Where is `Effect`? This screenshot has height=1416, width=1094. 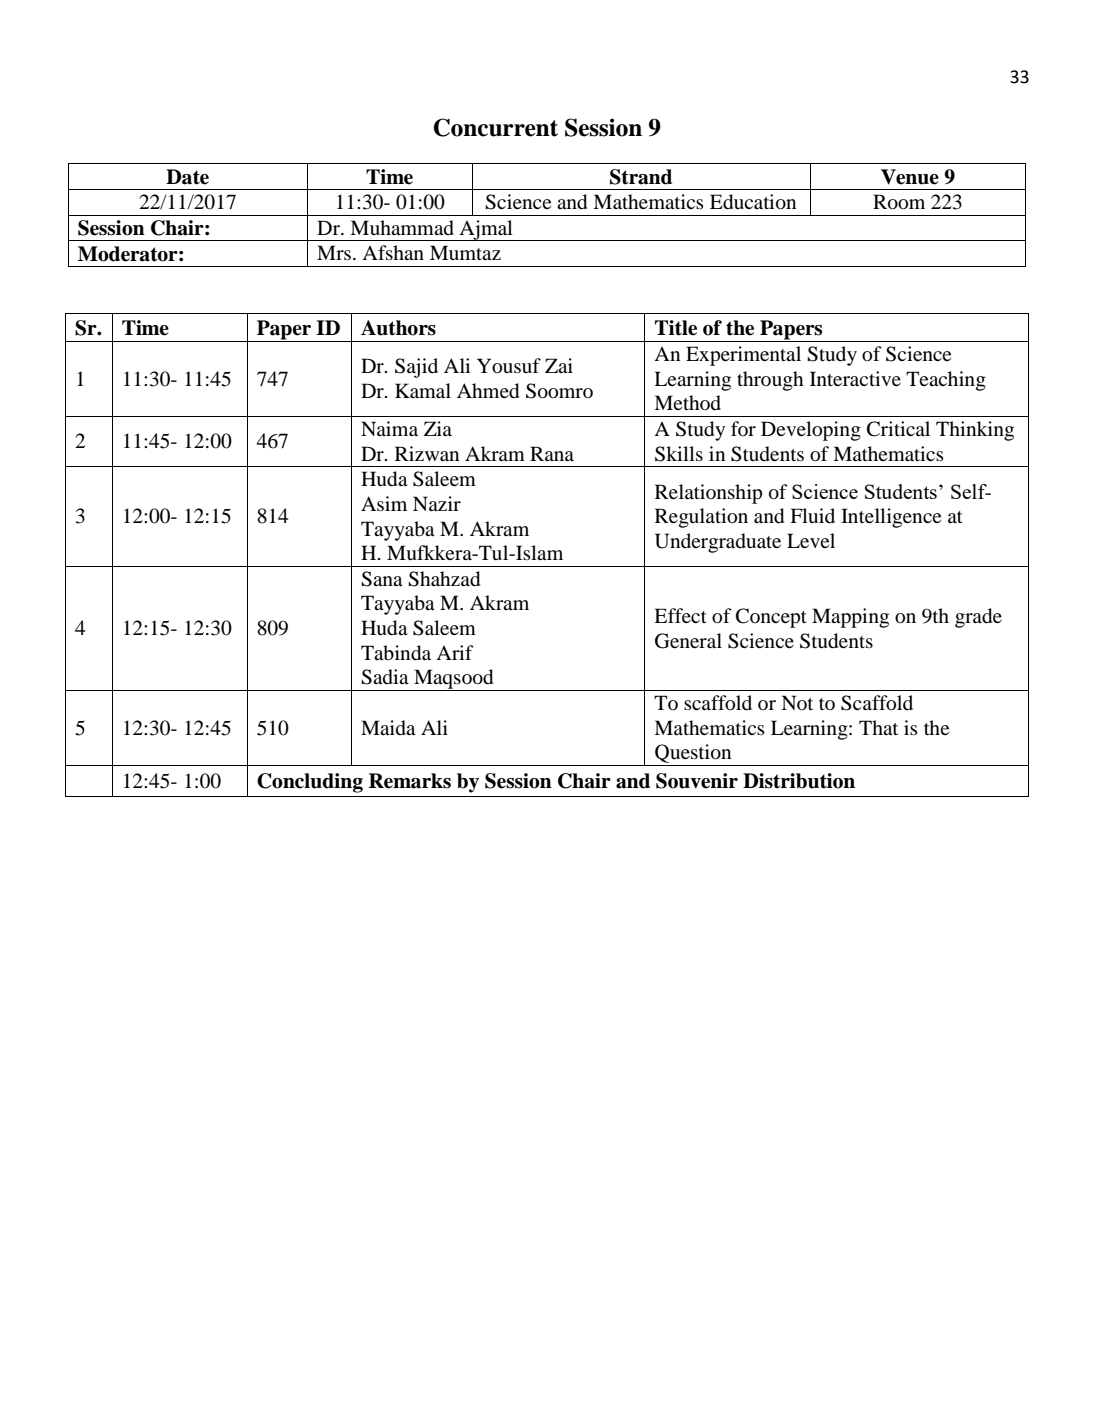
Effect is located at coordinates (680, 616).
